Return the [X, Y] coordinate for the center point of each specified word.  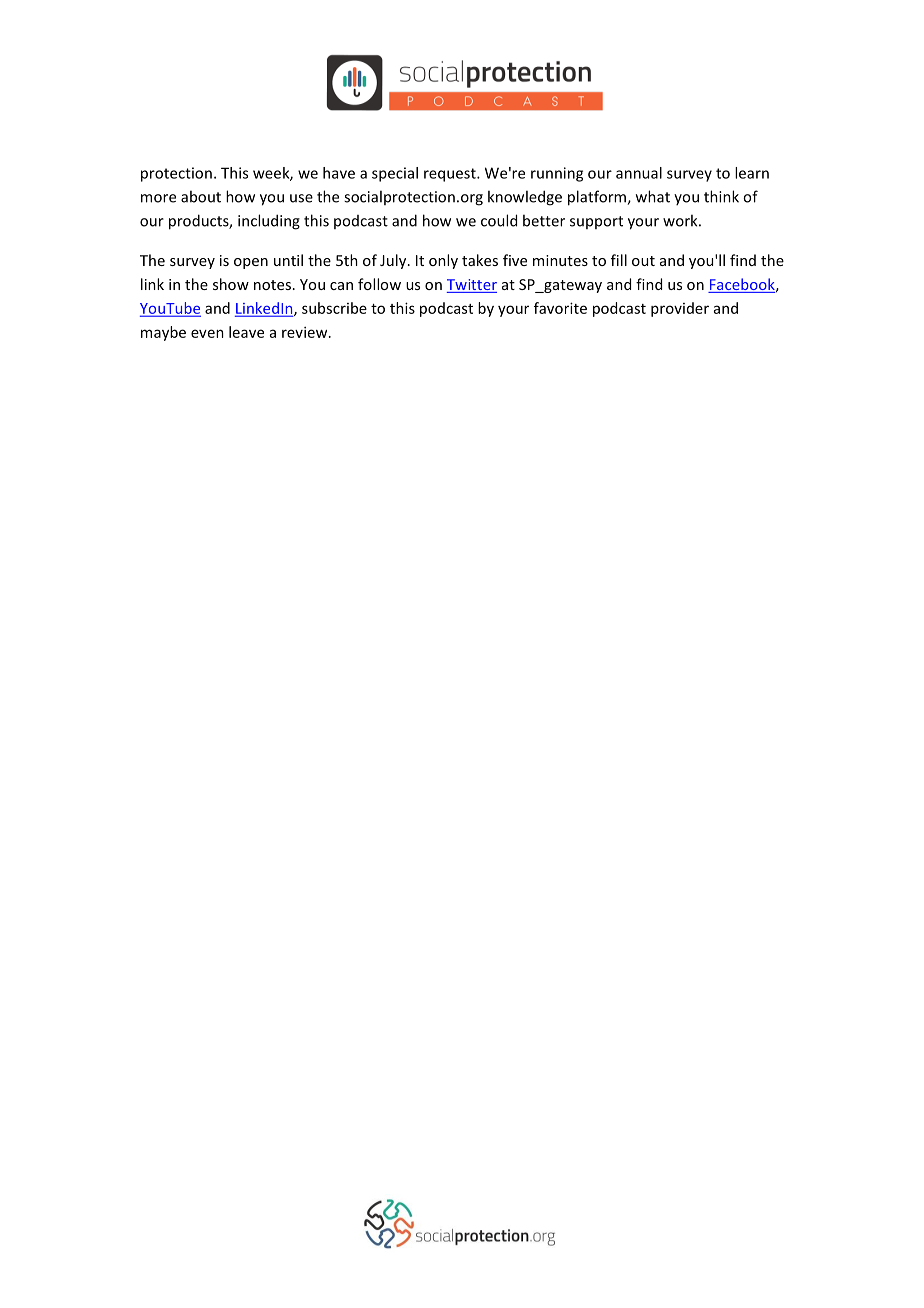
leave [246, 332]
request [451, 175]
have [339, 173]
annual [639, 173]
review [306, 332]
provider [680, 309]
